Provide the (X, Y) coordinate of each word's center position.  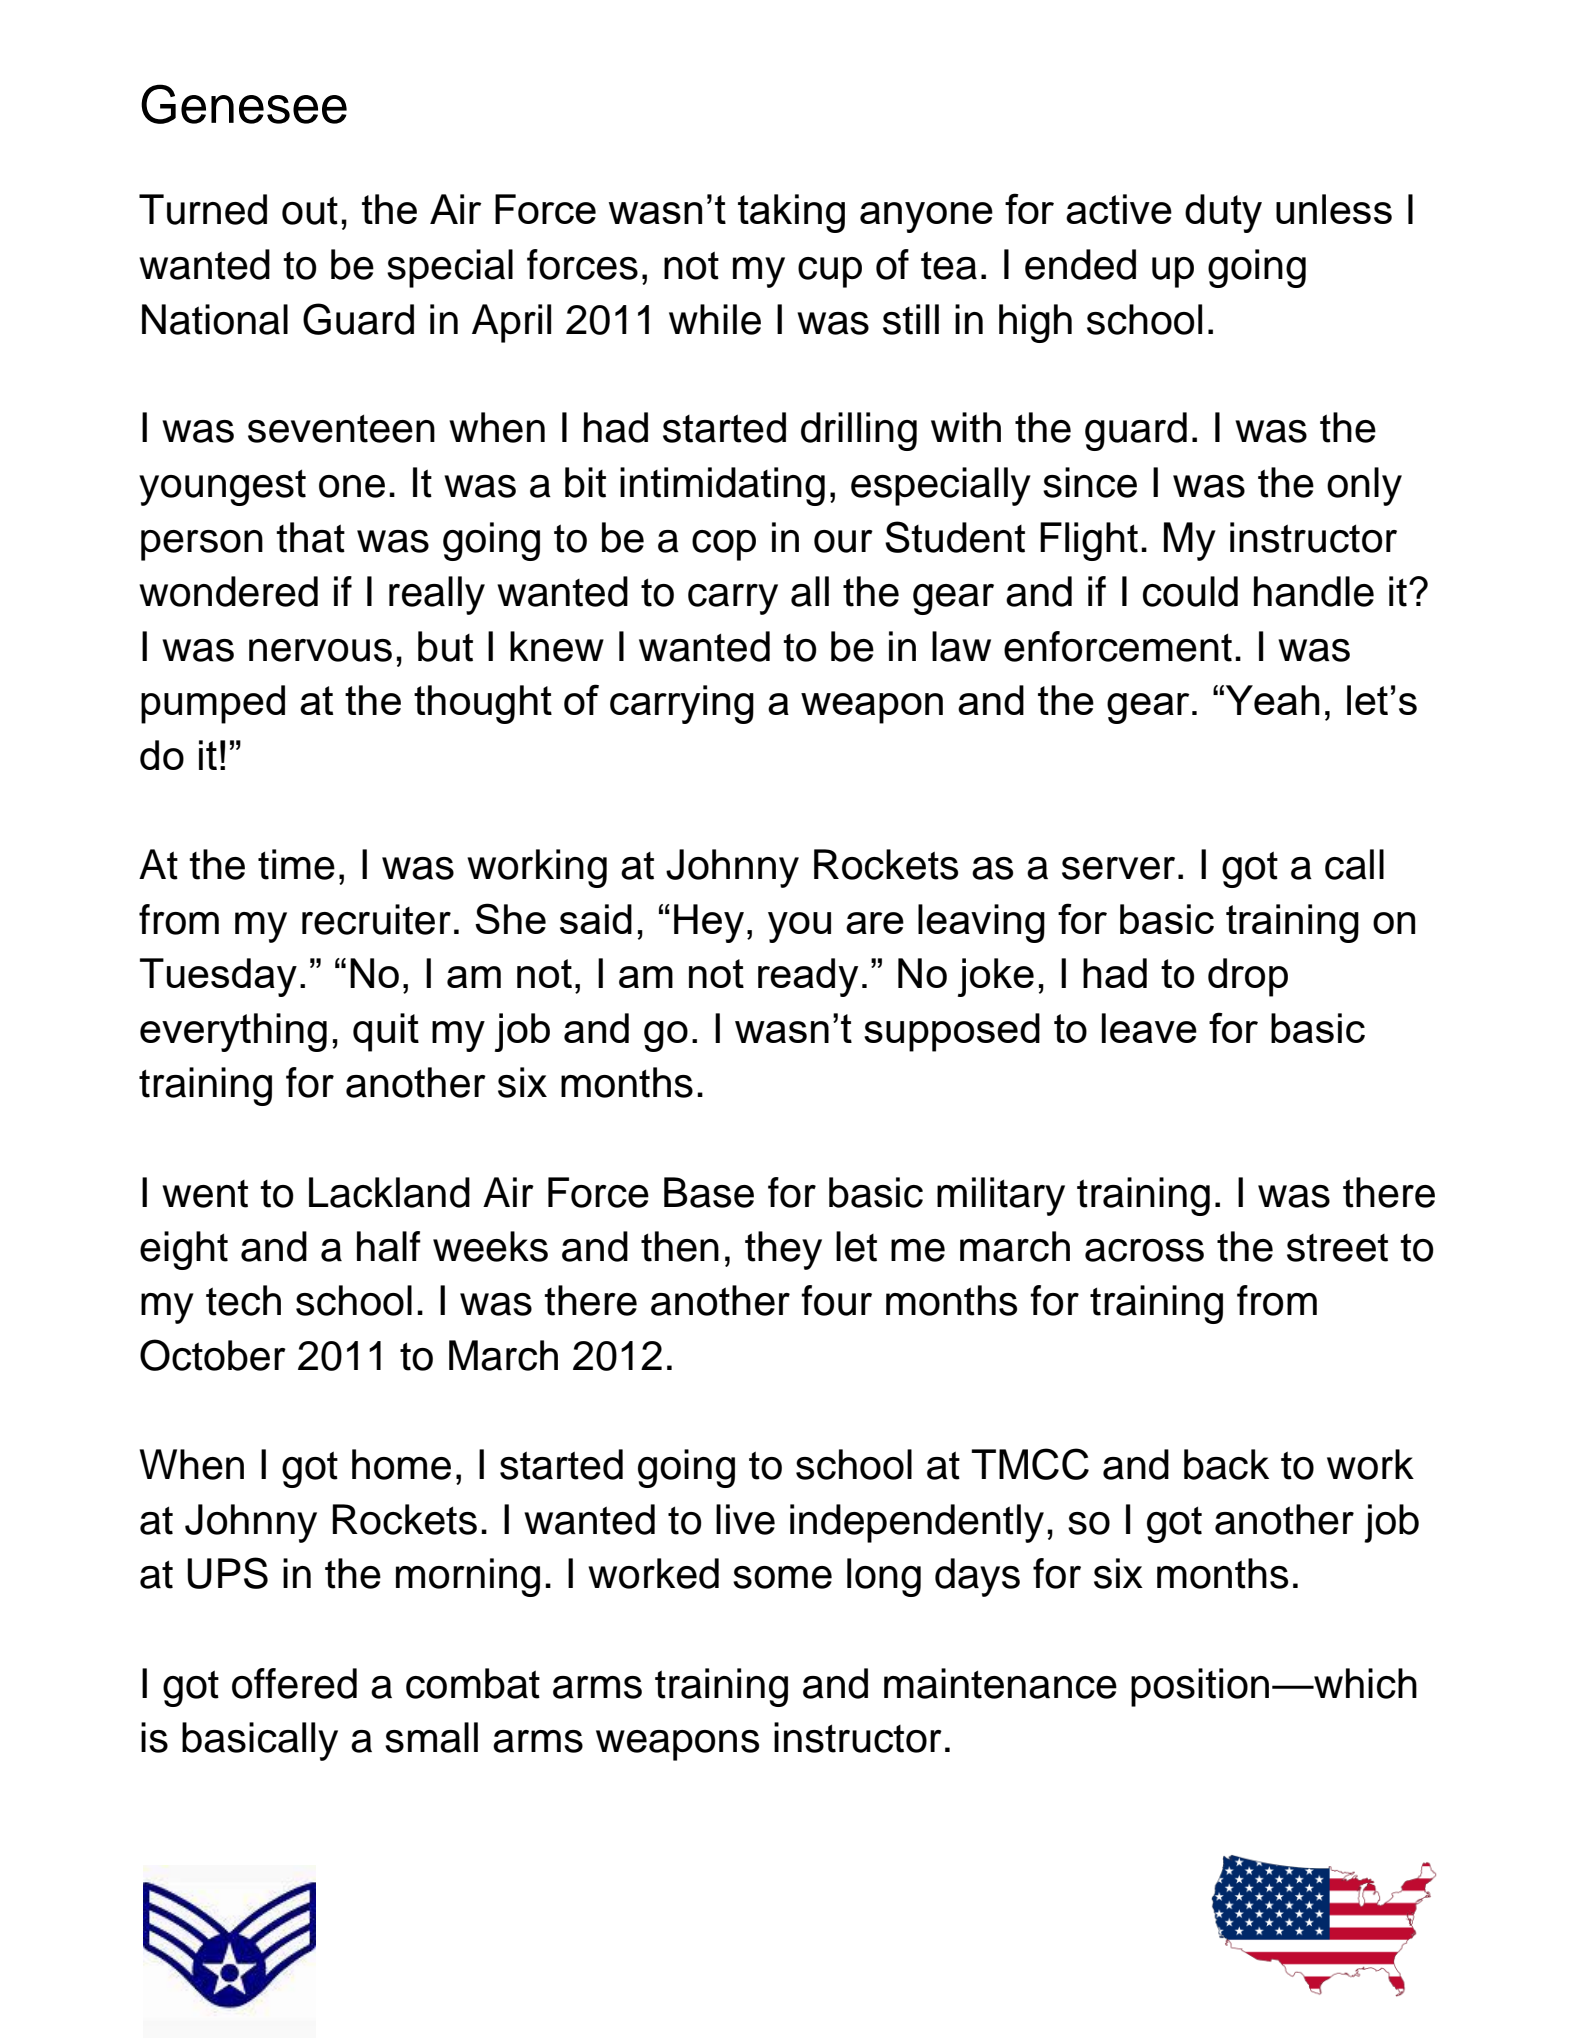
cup (830, 272)
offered (294, 1683)
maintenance (1000, 1683)
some (782, 1577)
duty (1223, 213)
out (310, 210)
